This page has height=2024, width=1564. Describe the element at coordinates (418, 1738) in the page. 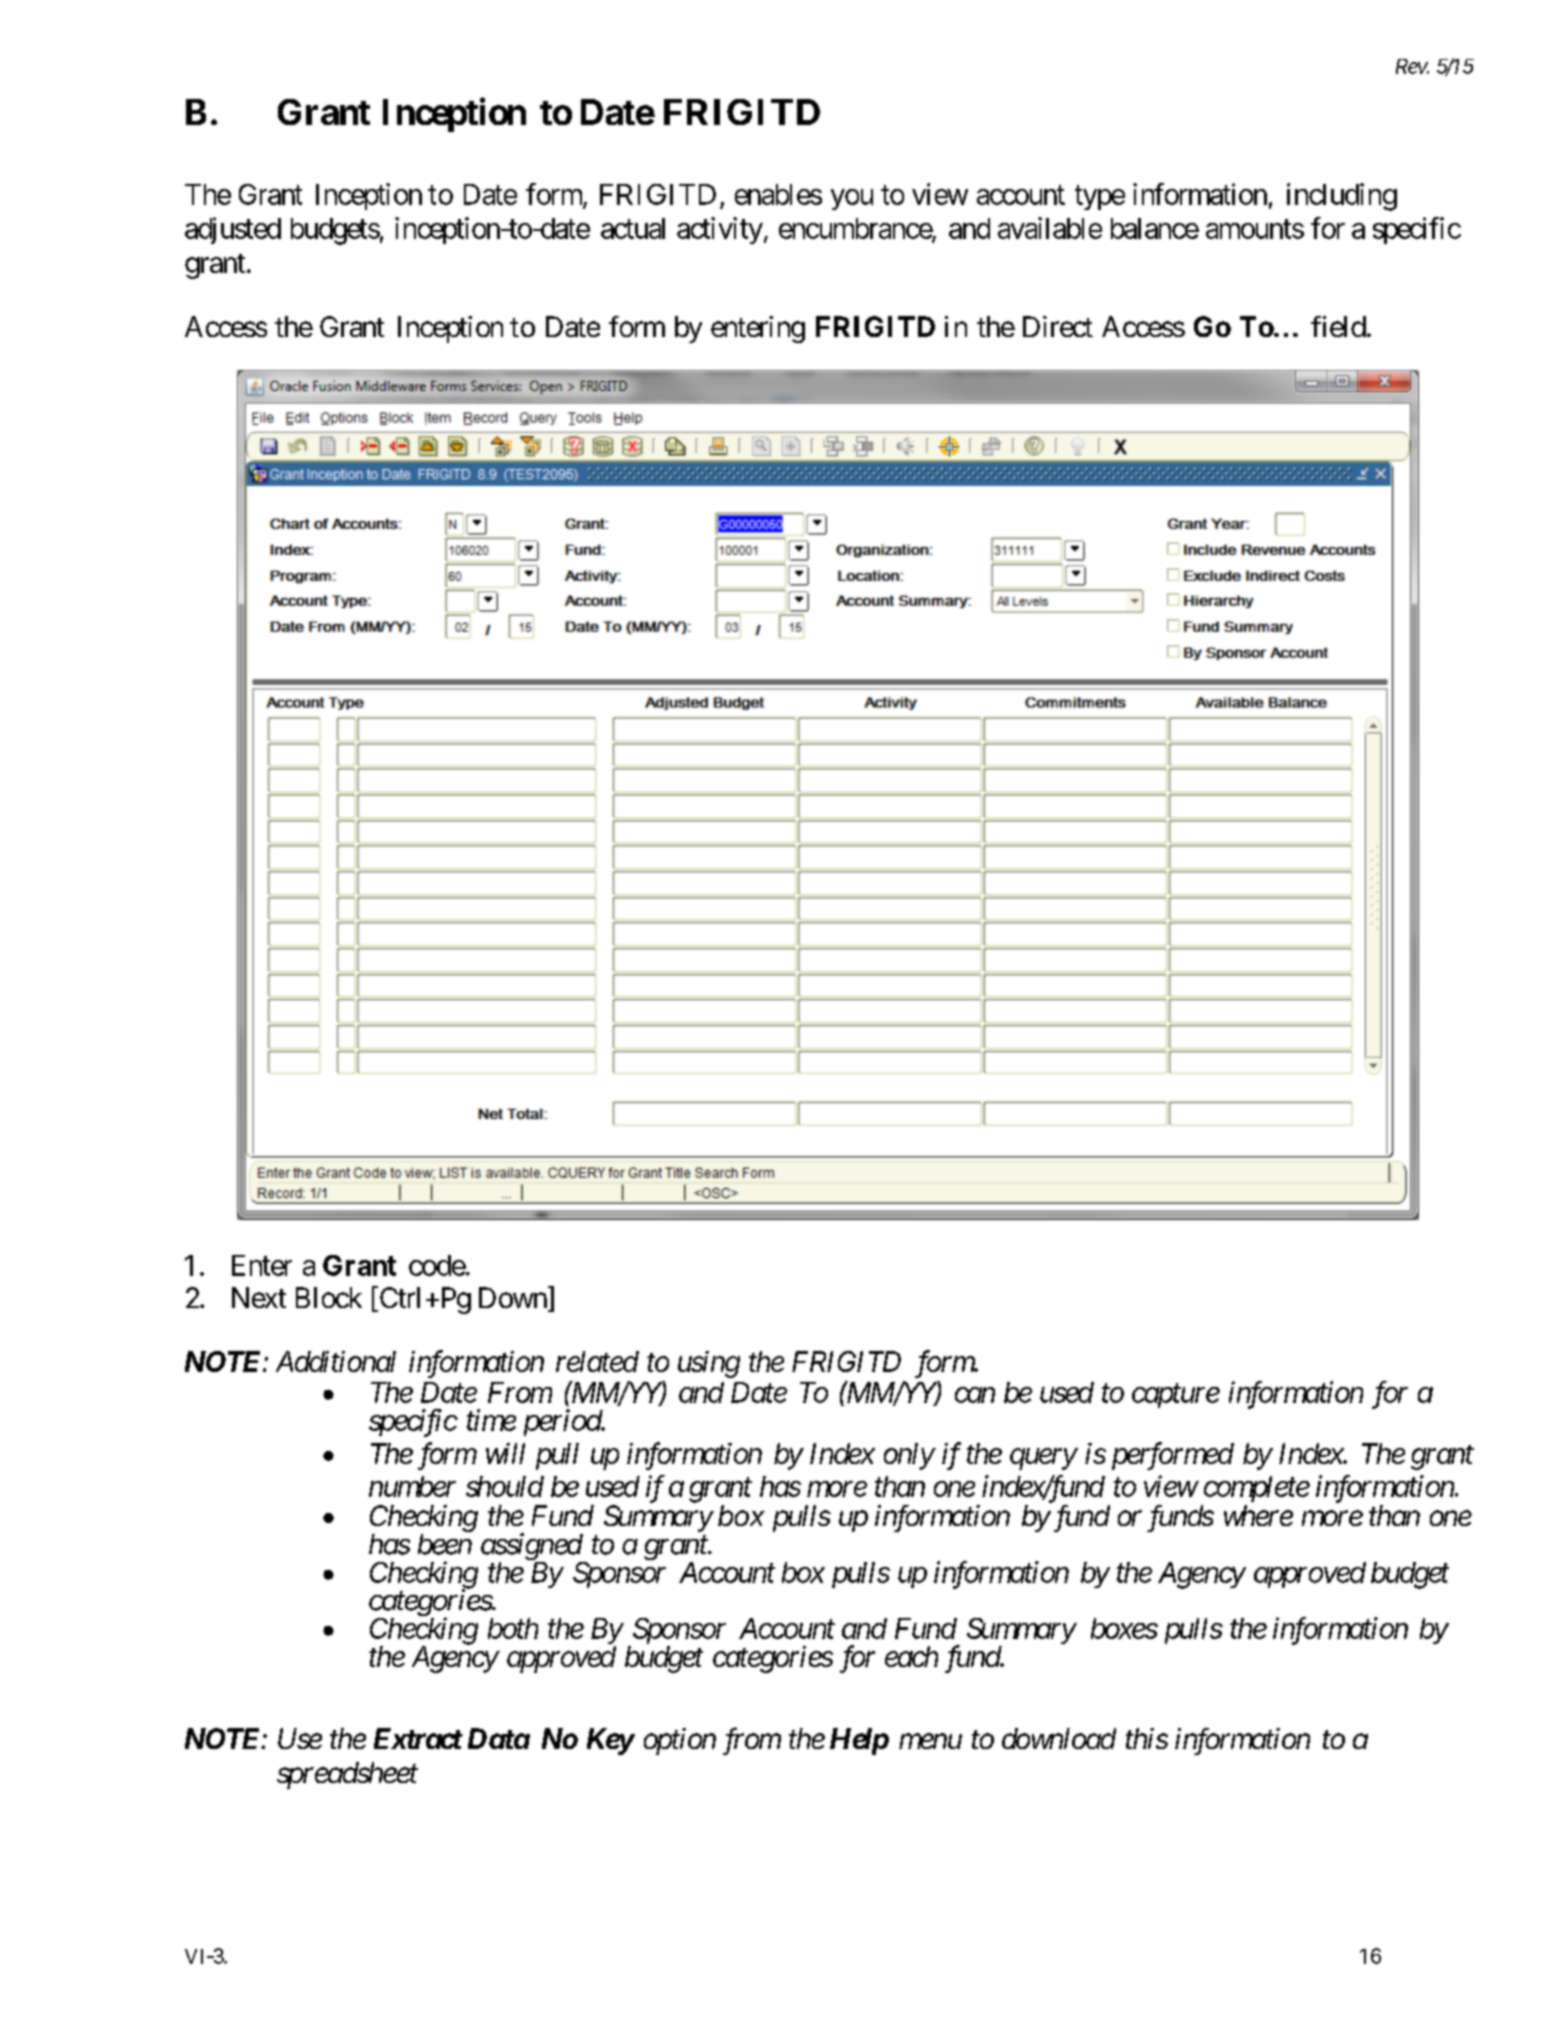

I see `Extract` at that location.
